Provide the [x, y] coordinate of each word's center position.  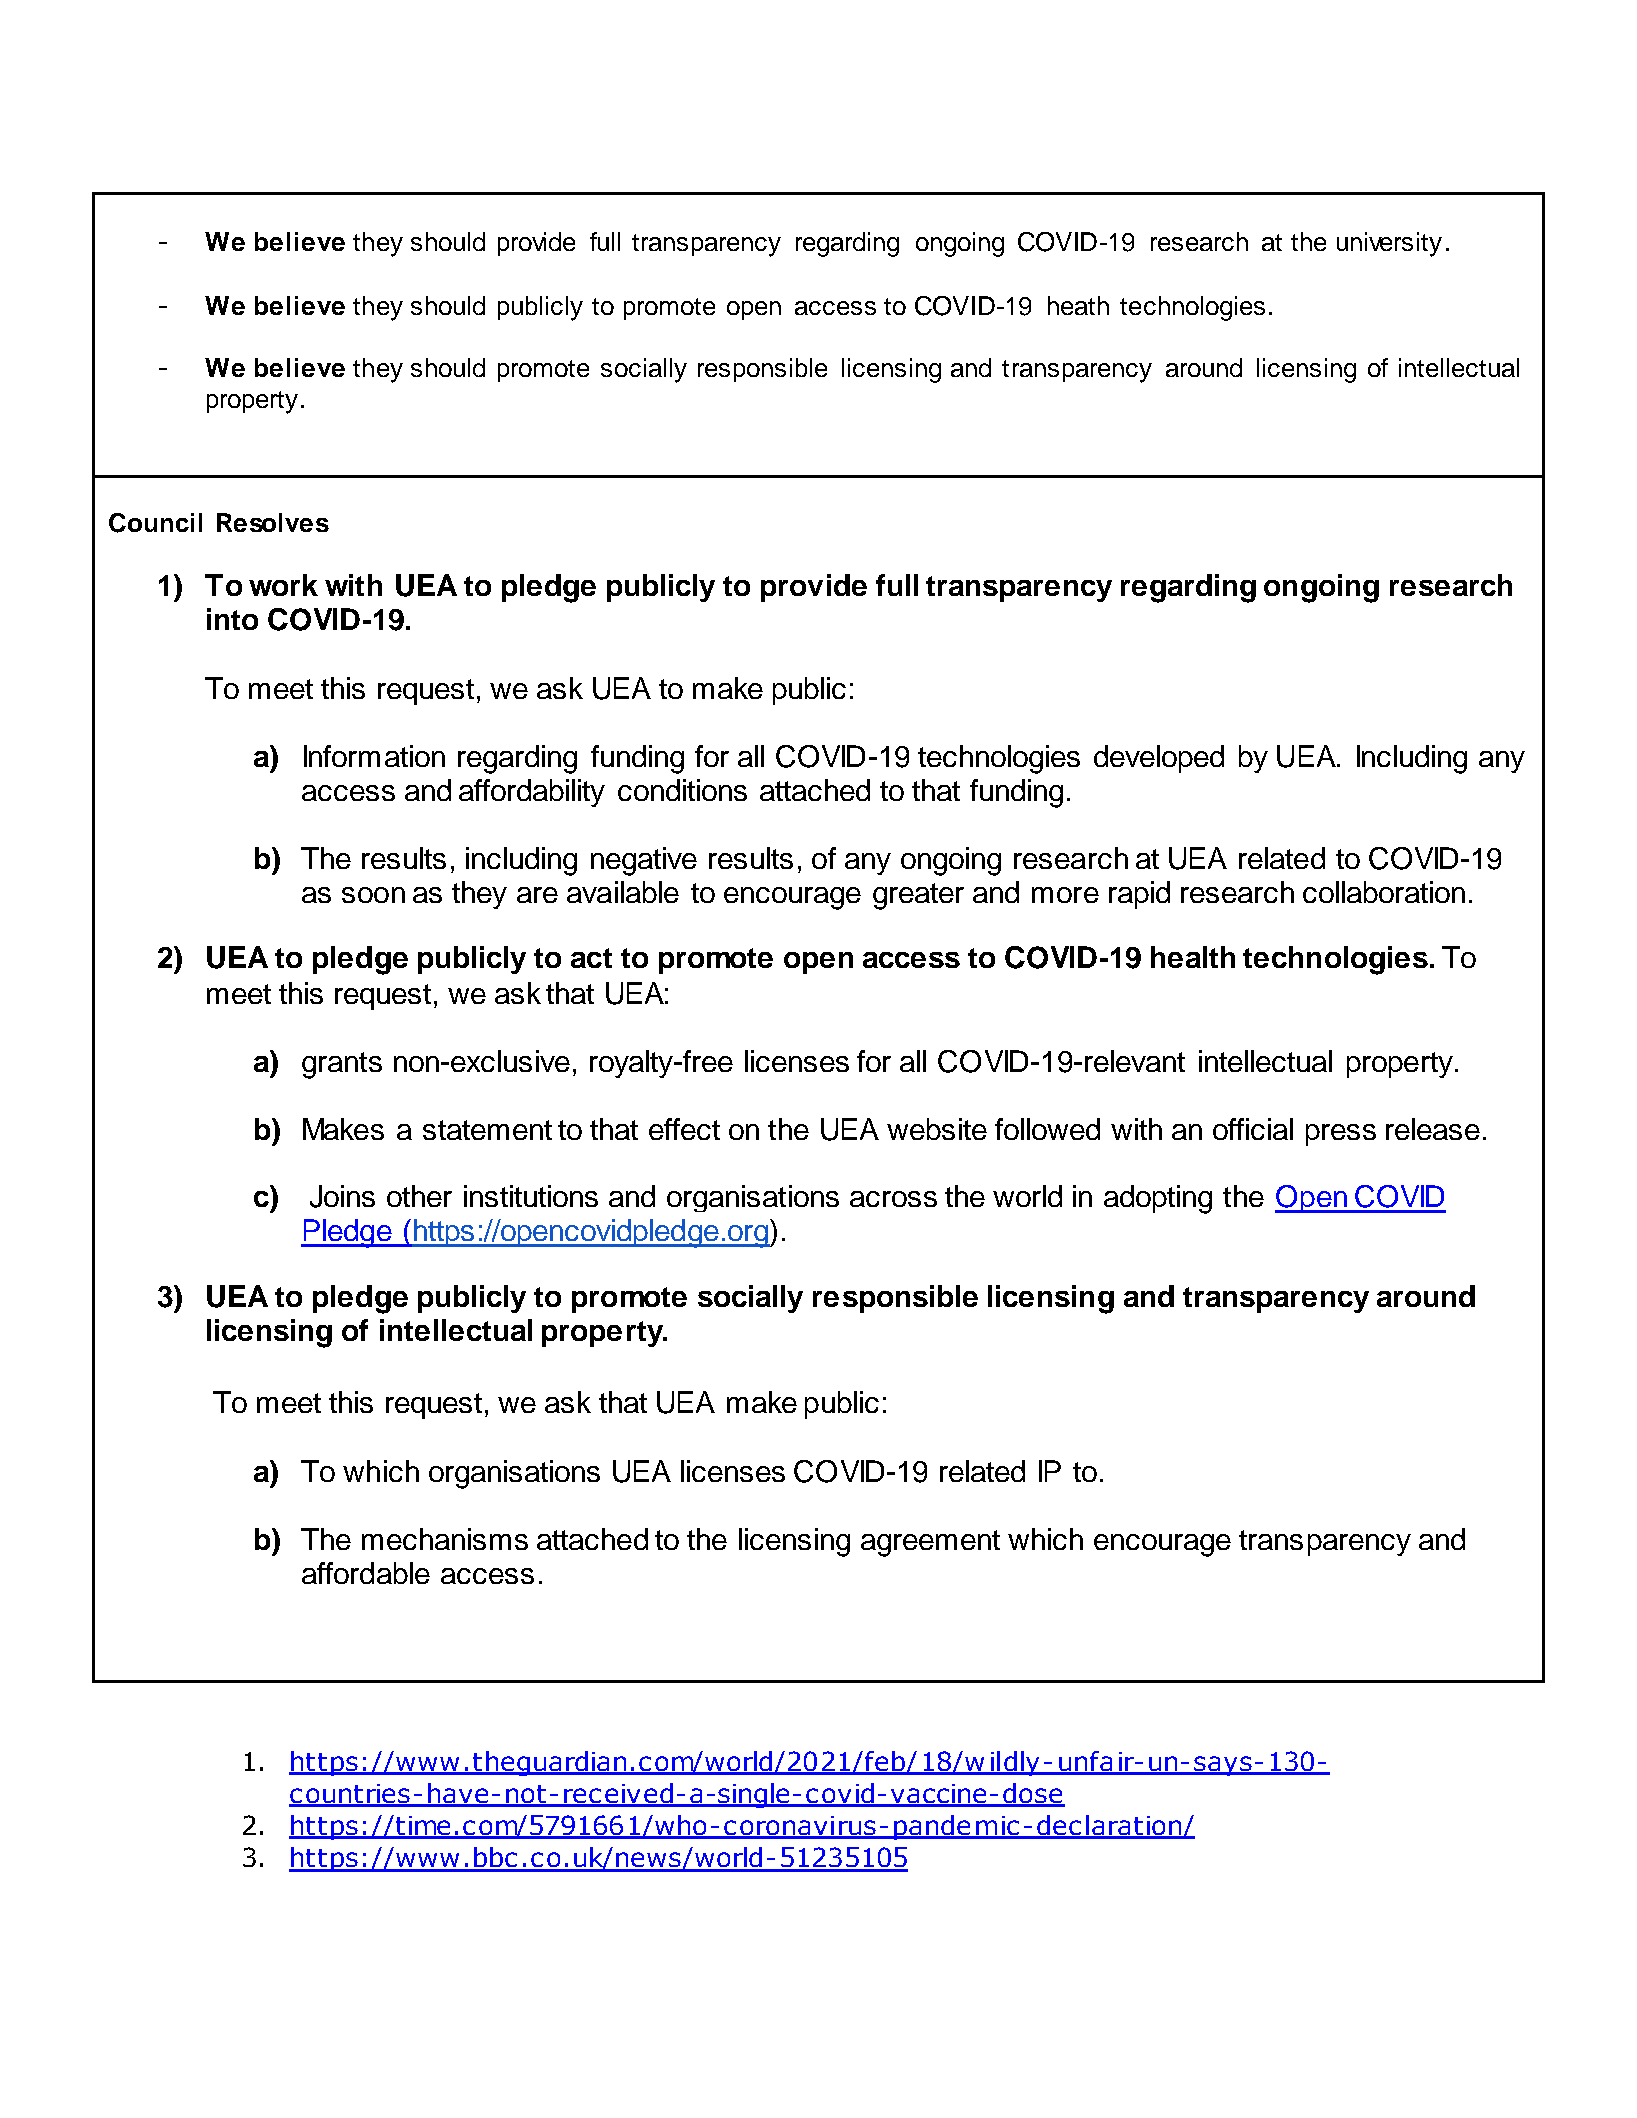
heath [1078, 305]
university [1389, 244]
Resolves [273, 522]
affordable [366, 1573]
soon [373, 895]
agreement [930, 1543]
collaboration [1384, 892]
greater [918, 896]
